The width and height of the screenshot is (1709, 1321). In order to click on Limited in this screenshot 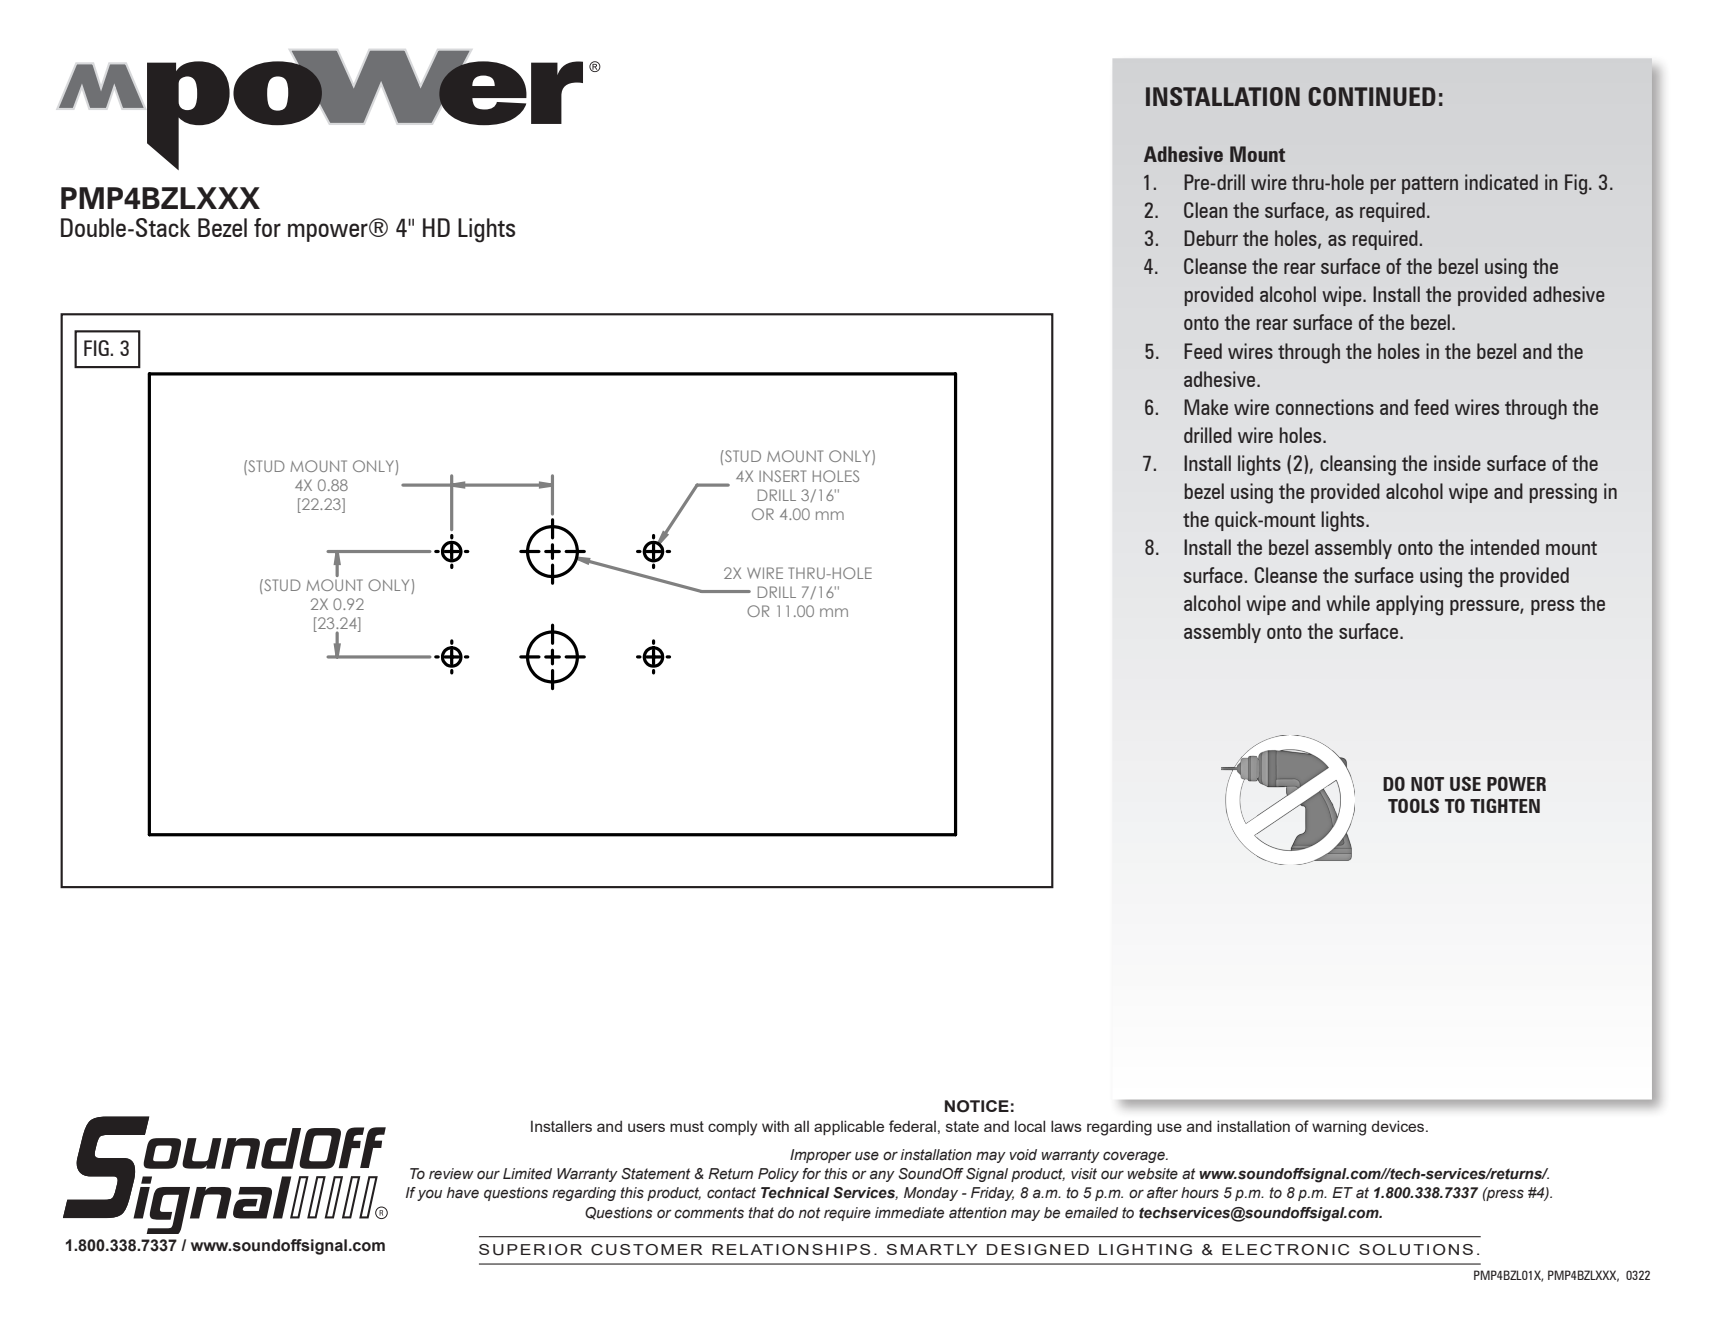, I will do `click(527, 1174)`.
